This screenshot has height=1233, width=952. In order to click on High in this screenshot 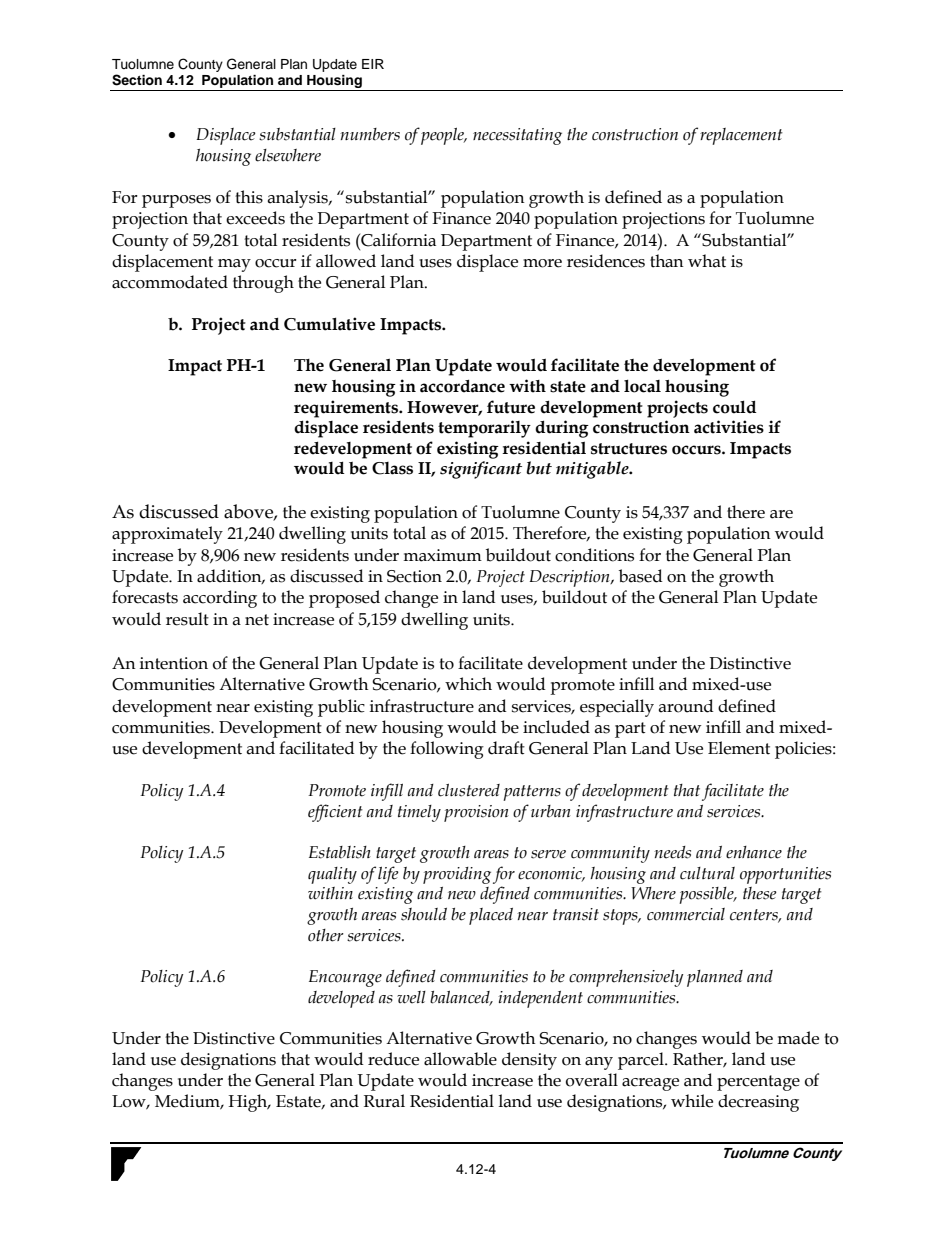, I will do `click(249, 1103)`.
